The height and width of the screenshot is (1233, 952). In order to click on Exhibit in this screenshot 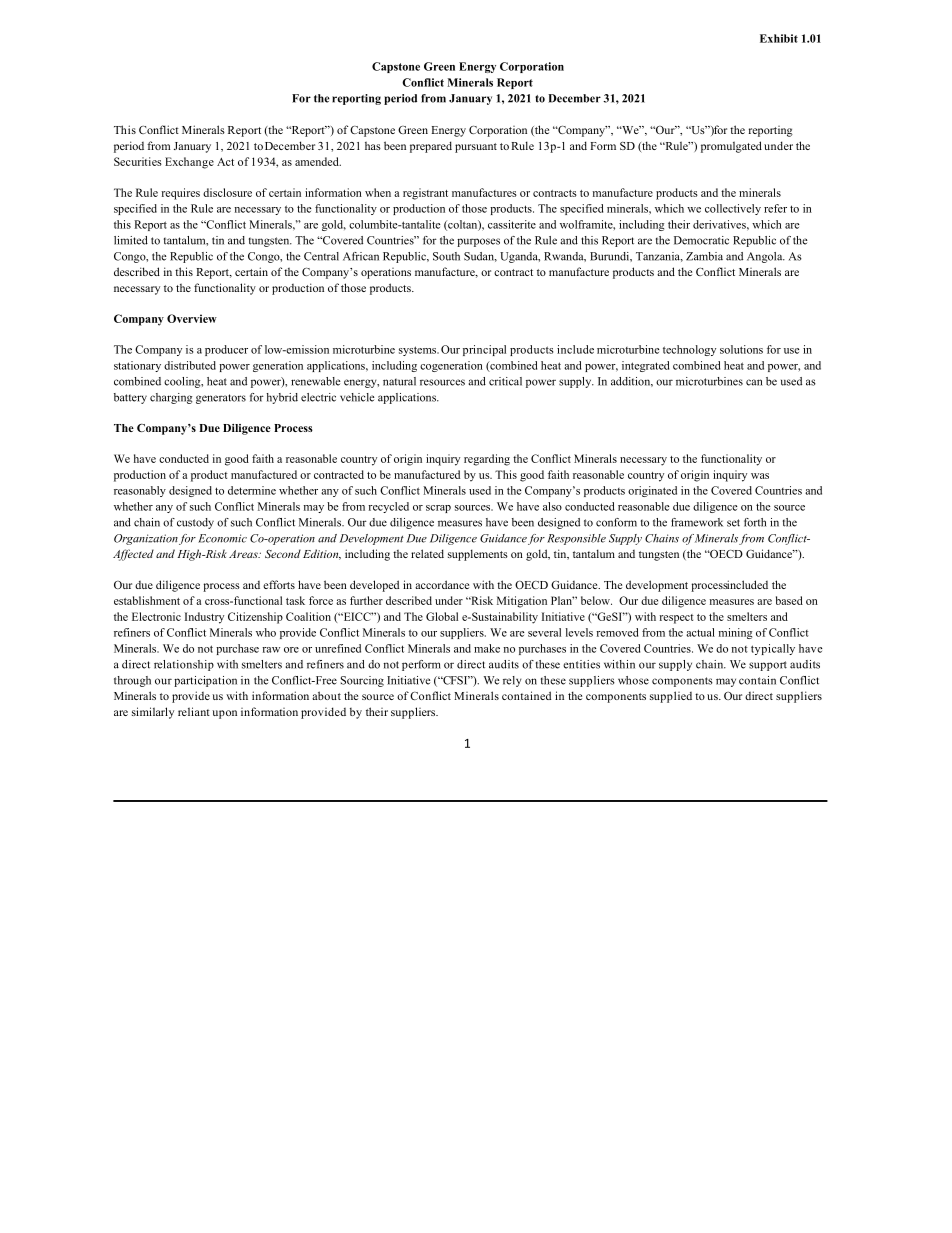, I will do `click(779, 38)`.
